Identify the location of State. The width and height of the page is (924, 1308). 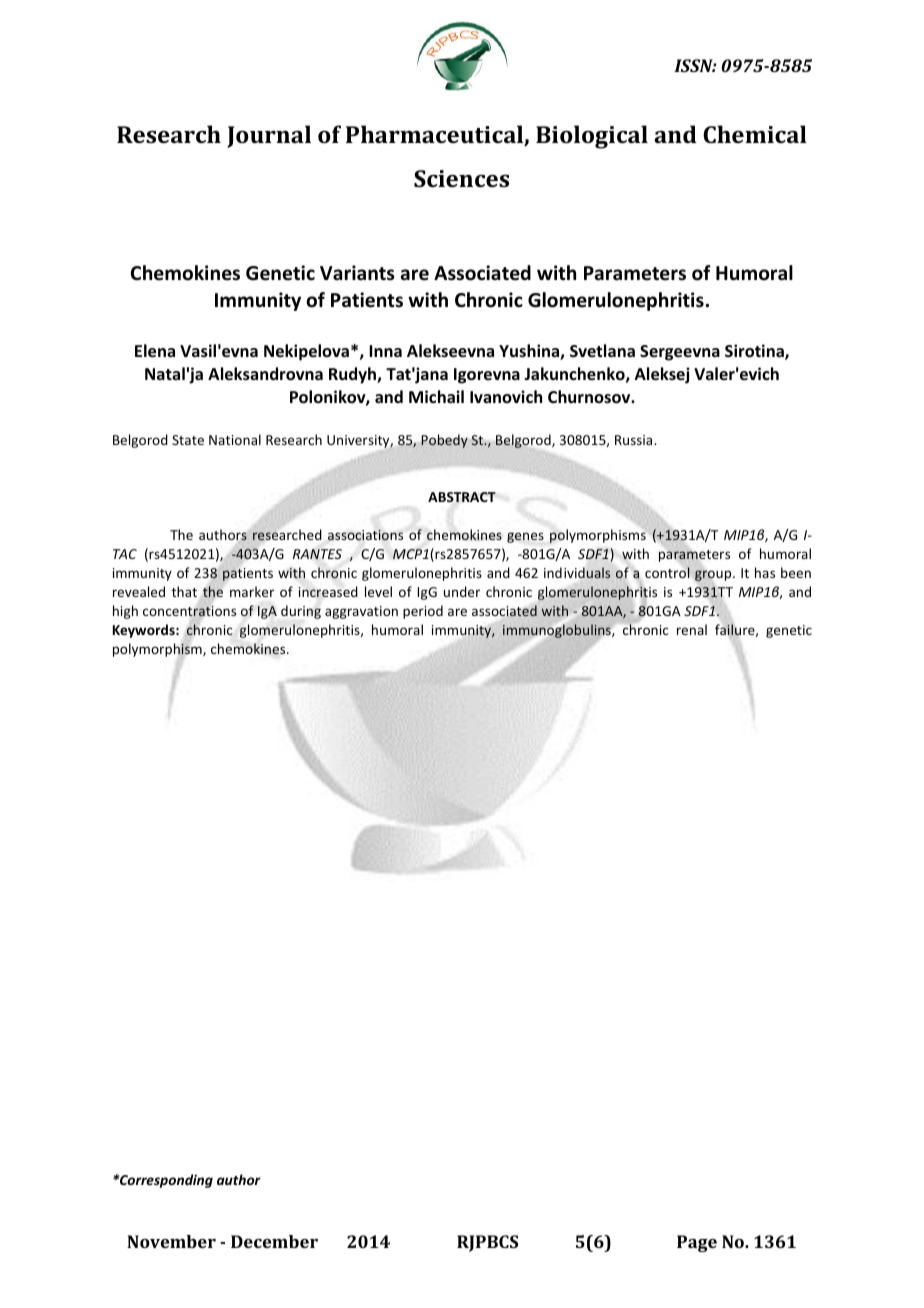
(188, 440).
